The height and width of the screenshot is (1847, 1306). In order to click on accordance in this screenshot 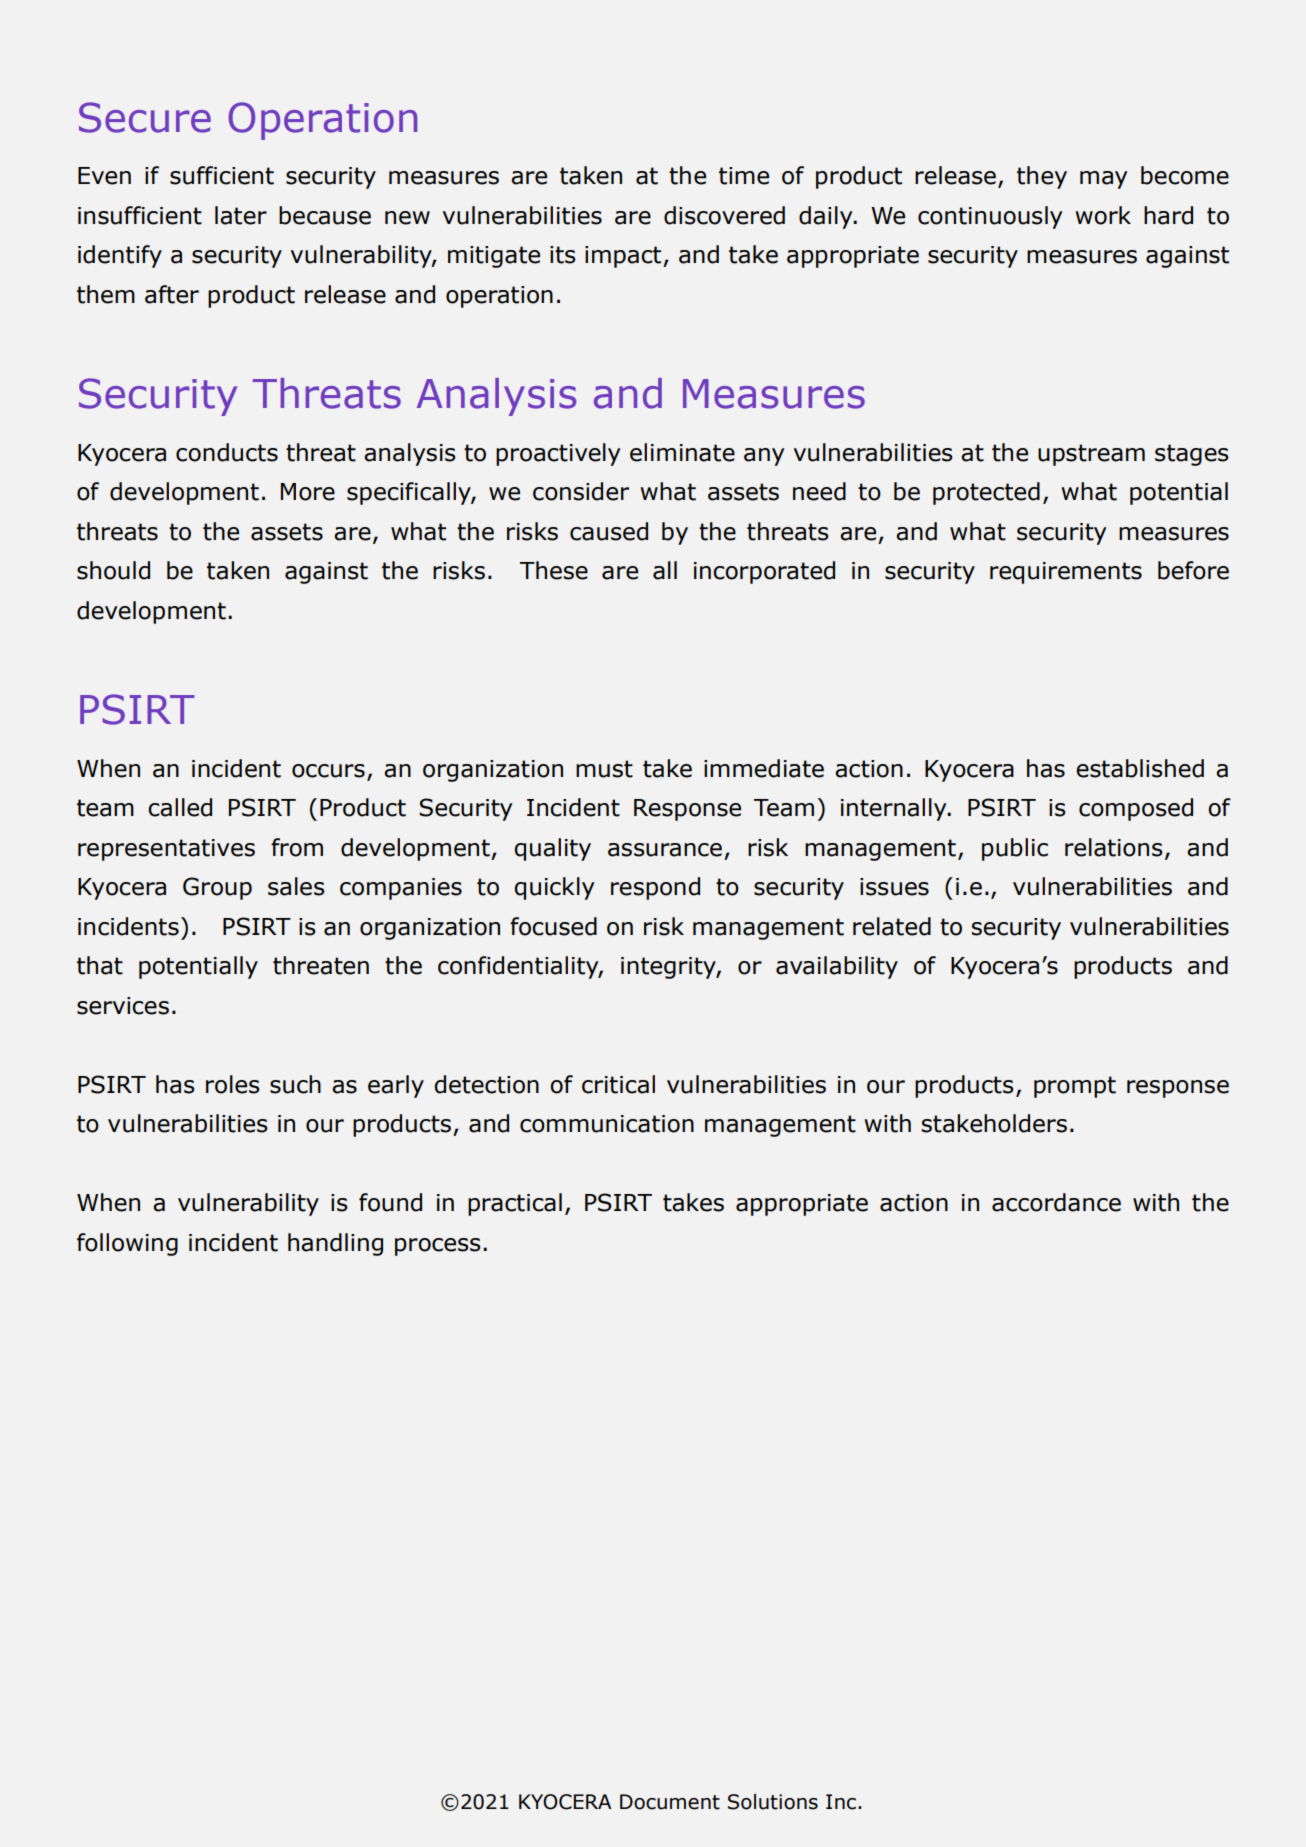, I will do `click(1056, 1202)`.
